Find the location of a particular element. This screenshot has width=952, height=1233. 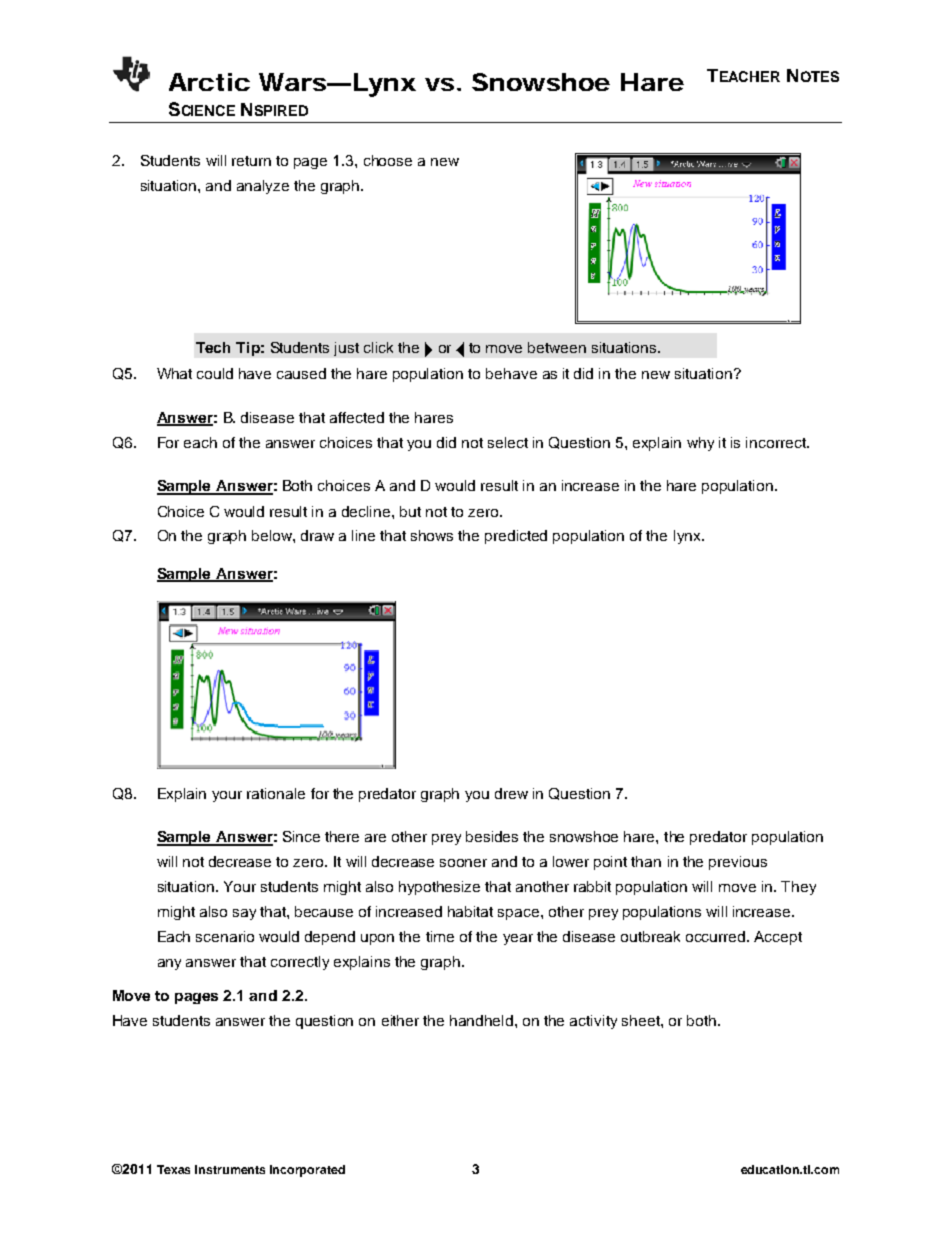

Arctic is located at coordinates (209, 82).
